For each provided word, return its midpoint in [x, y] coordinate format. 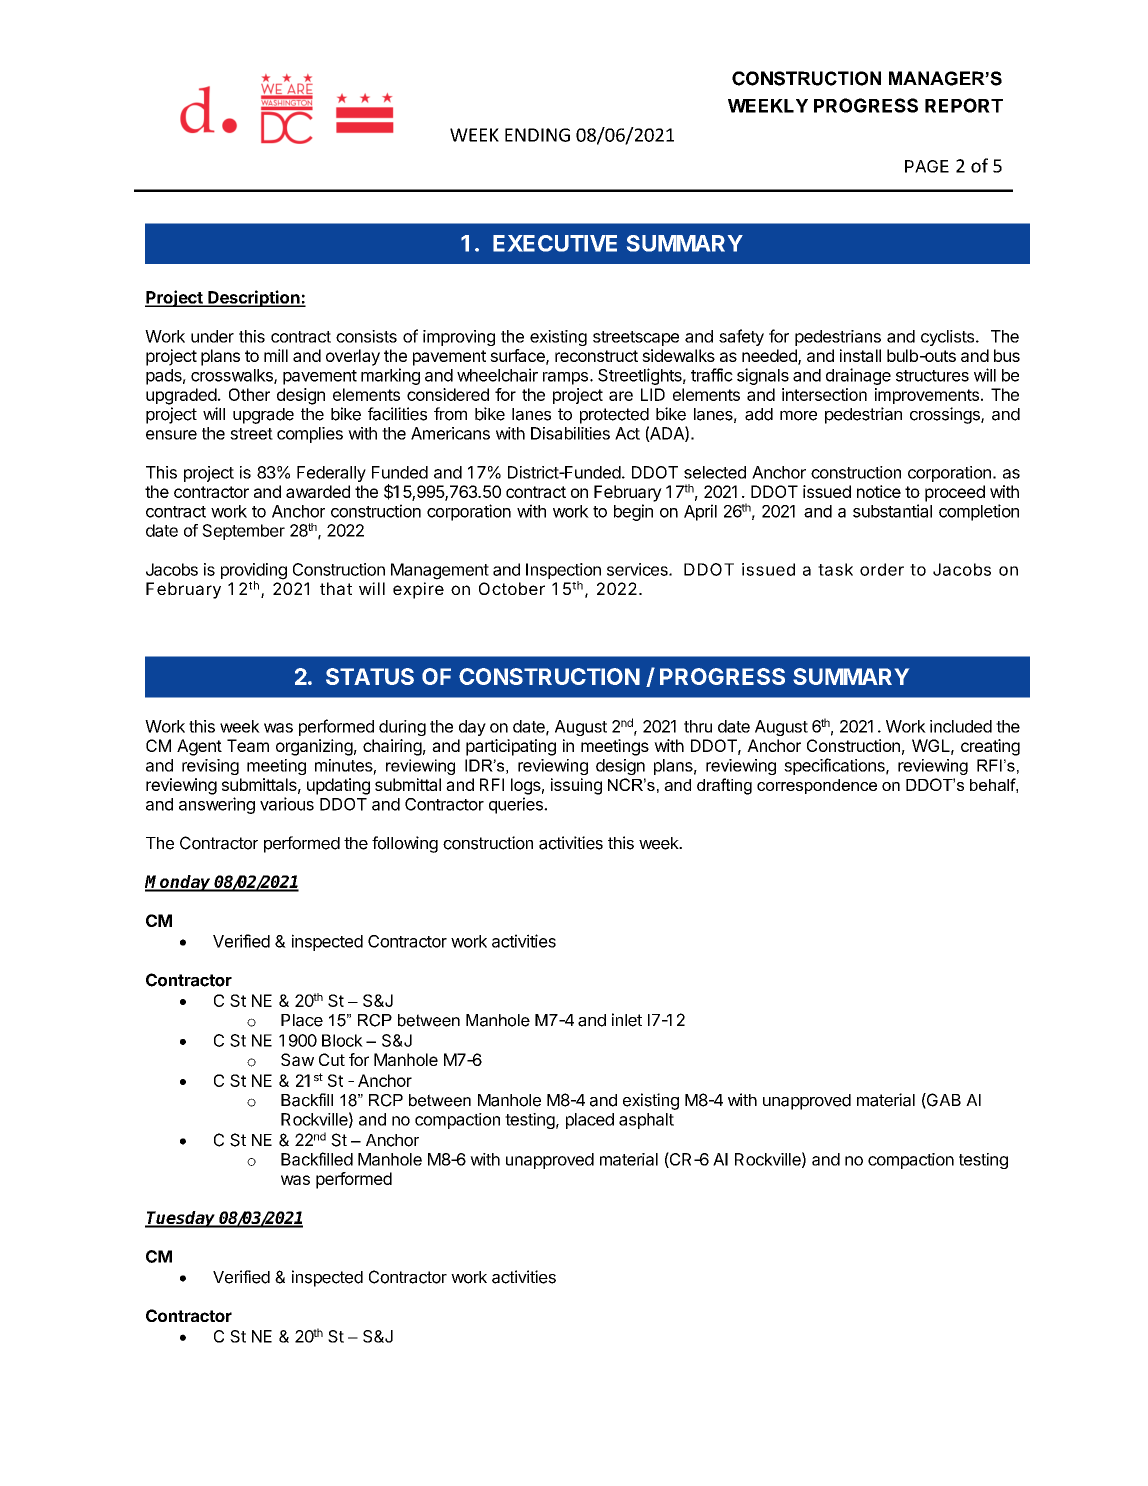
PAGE [927, 166]
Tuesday [181, 1219]
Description [254, 298]
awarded [318, 491]
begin [633, 512]
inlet [627, 1020]
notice [879, 491]
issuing [576, 786]
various [287, 804]
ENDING [537, 135]
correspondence [817, 786]
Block [342, 1040]
